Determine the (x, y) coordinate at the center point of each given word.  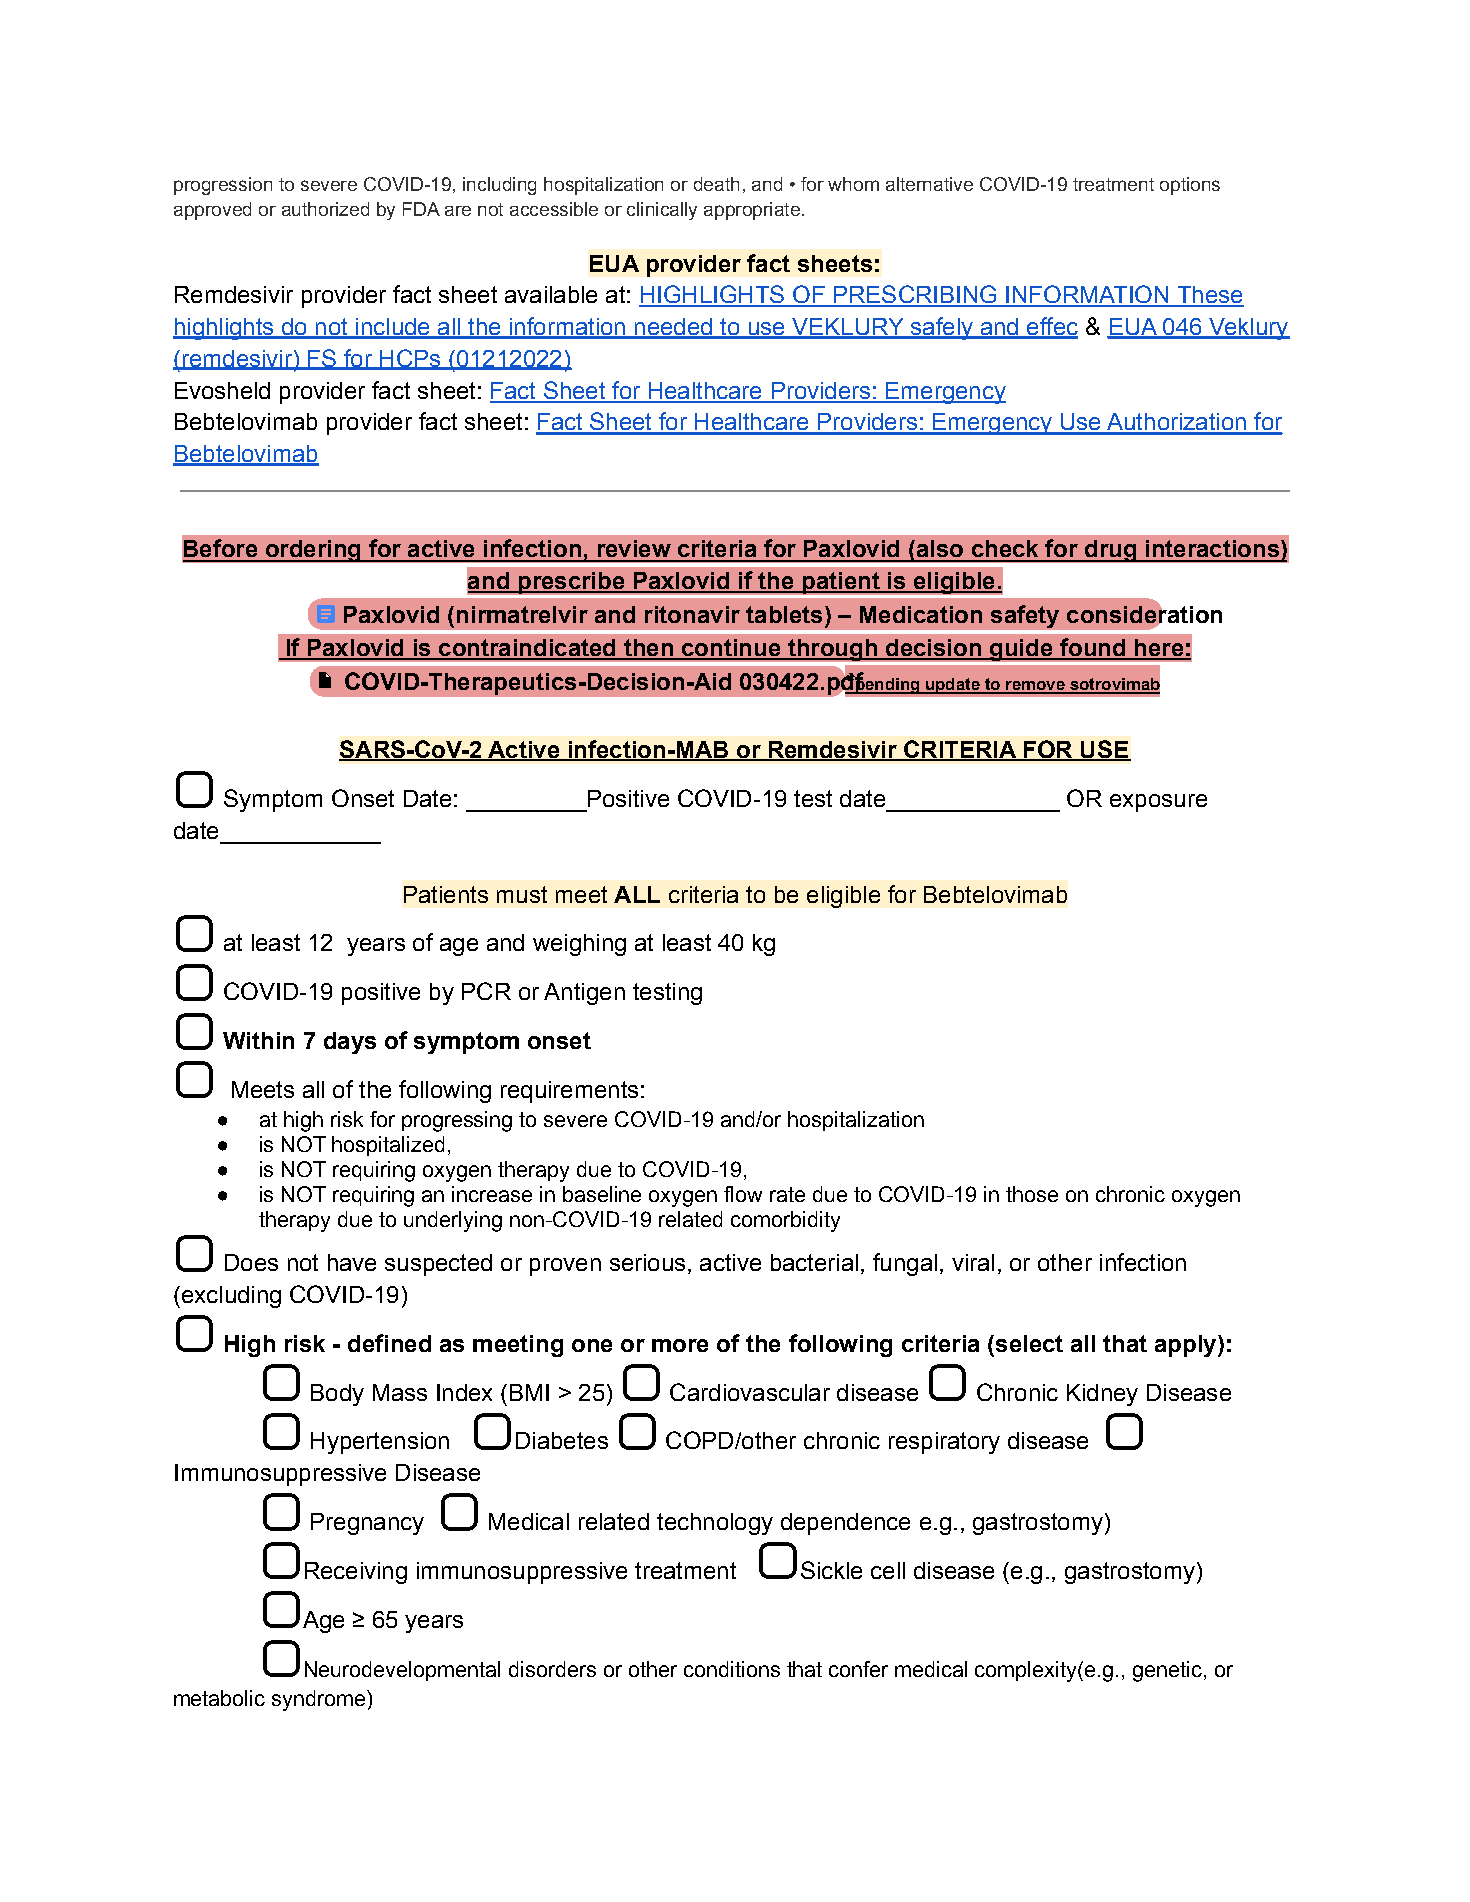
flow (743, 1194)
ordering (313, 551)
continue (731, 649)
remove (1035, 687)
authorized (325, 209)
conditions (732, 1669)
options (1190, 186)
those (1032, 1194)
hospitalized (388, 1146)
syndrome (320, 1700)
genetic (1169, 1671)
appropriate (752, 211)
